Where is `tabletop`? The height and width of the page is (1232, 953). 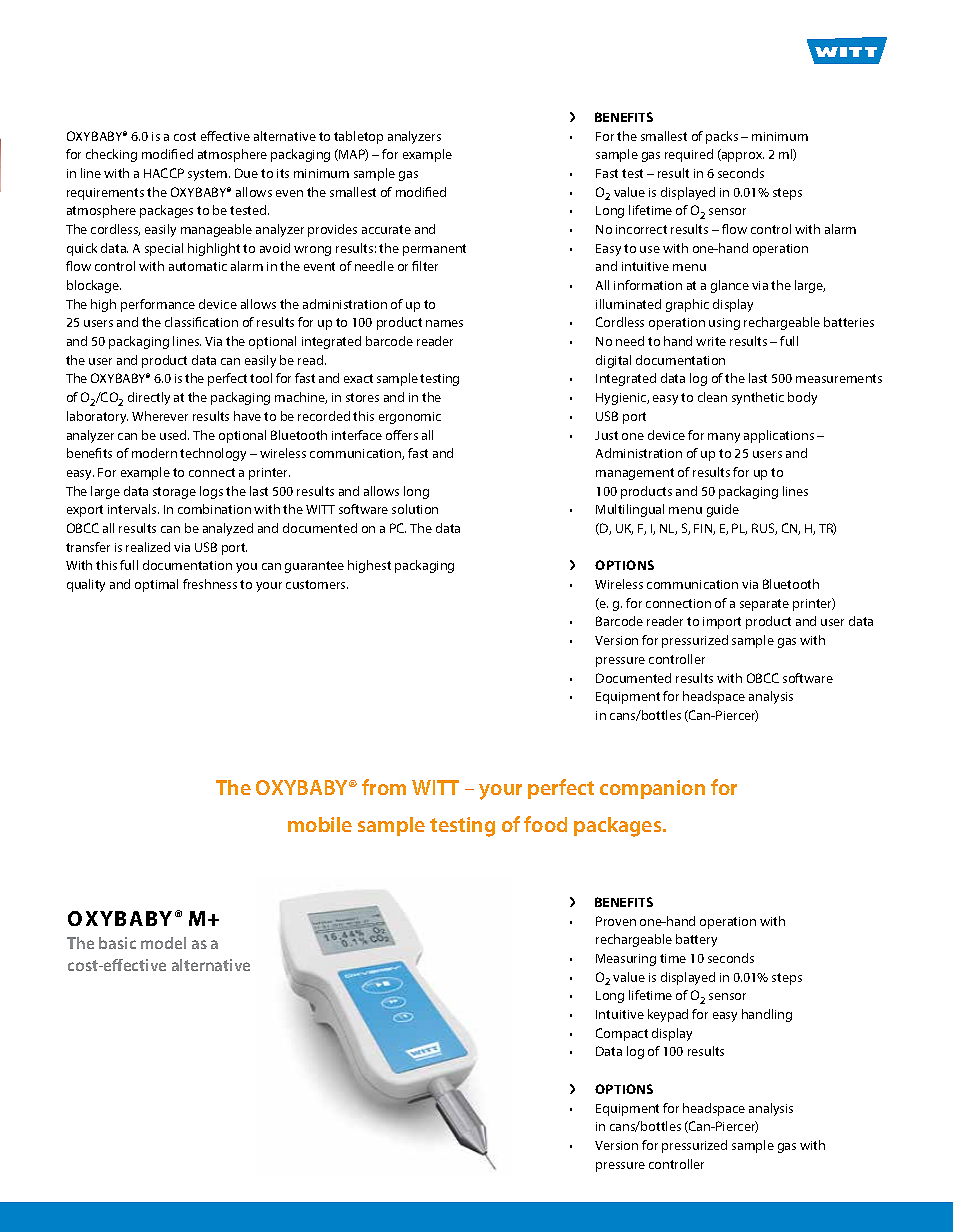 tabletop is located at coordinates (358, 137).
